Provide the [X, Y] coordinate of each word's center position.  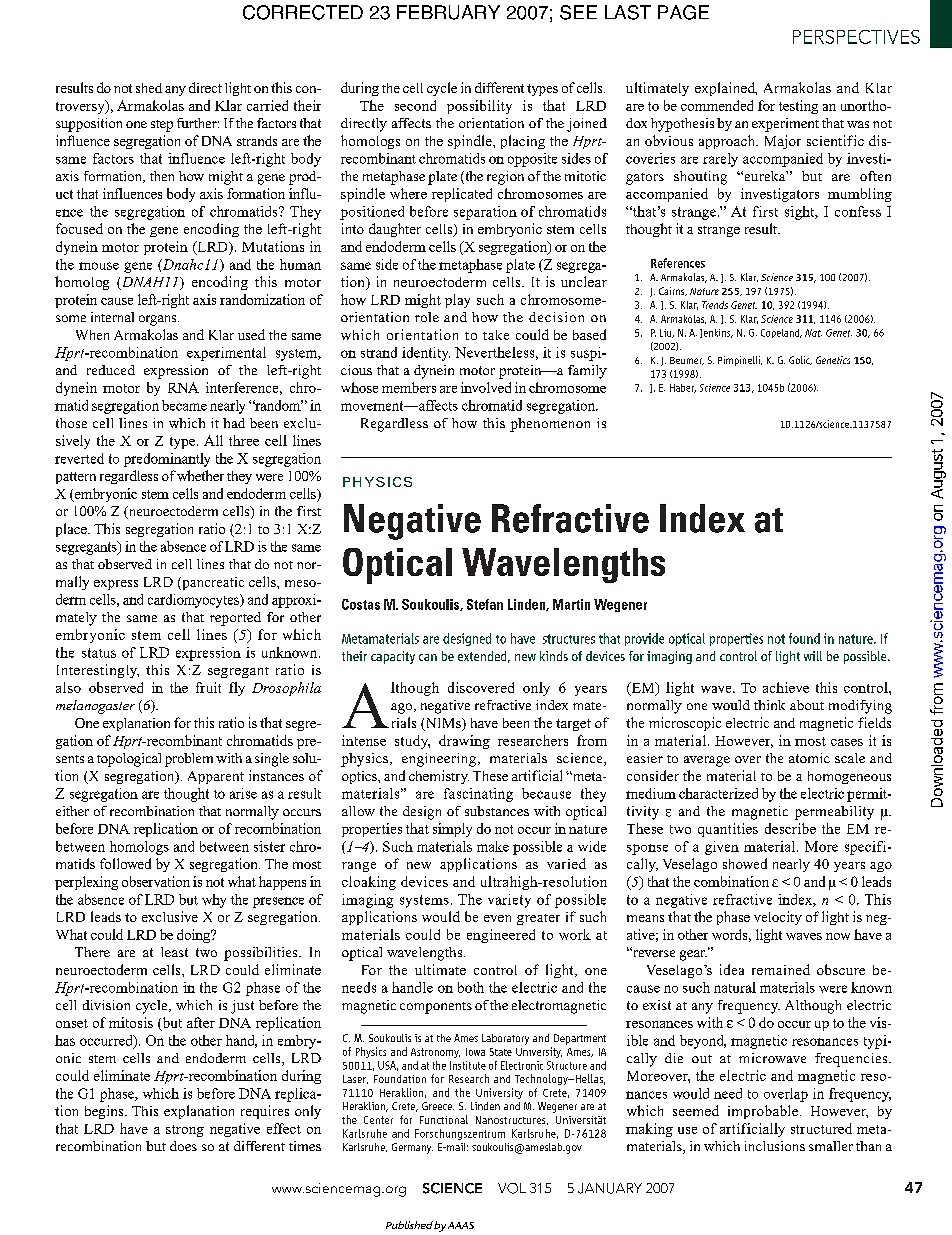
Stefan [485, 604]
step [162, 126]
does [183, 1146]
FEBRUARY [448, 12]
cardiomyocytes [194, 601]
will [813, 656]
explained [726, 89]
